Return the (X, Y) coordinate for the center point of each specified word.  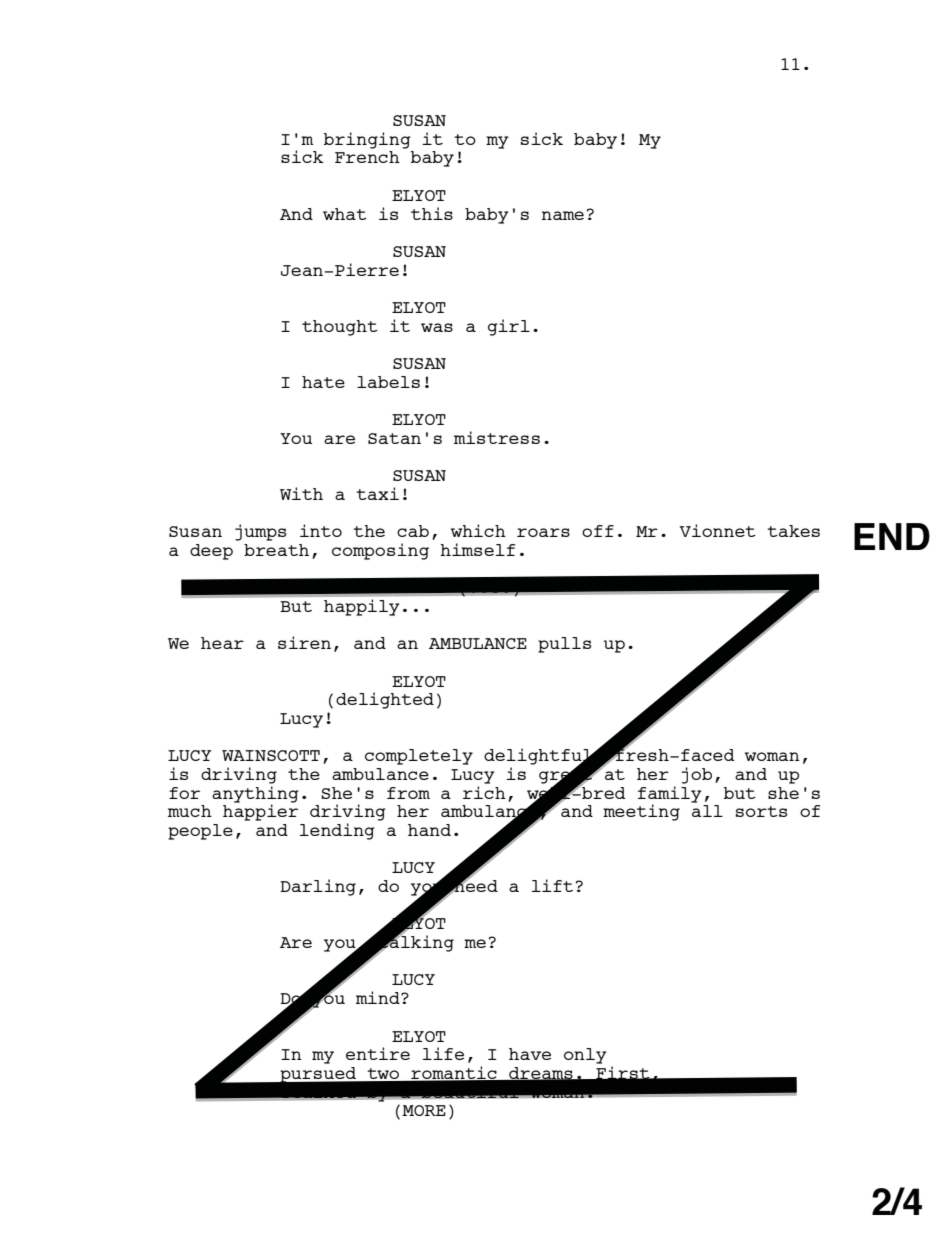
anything (255, 795)
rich (484, 792)
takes (793, 531)
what (345, 214)
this (432, 213)
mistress (497, 437)
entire (378, 1053)
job (696, 775)
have (530, 1054)
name (563, 215)
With (301, 493)
